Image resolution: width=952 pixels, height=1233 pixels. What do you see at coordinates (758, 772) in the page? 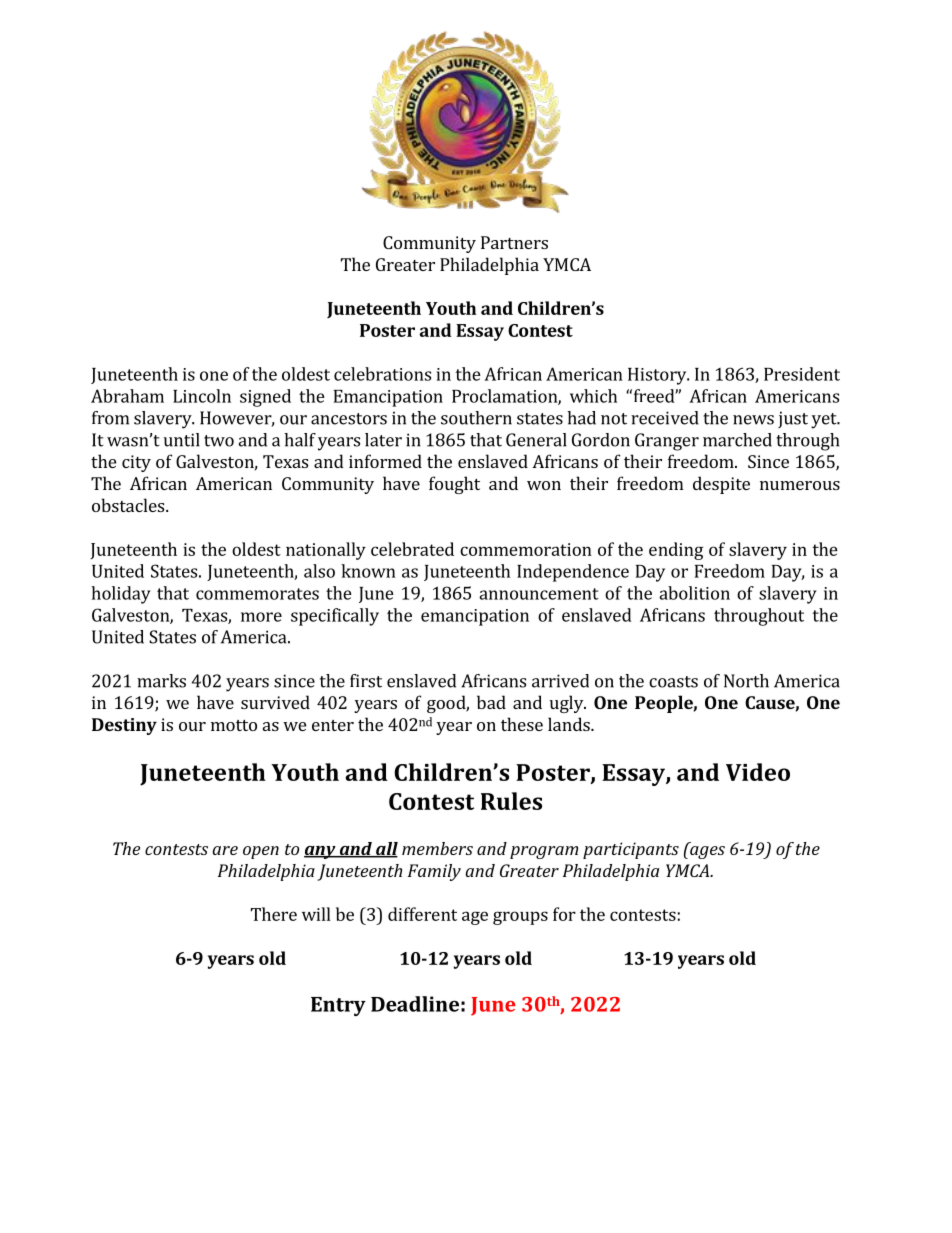
I see `Video` at bounding box center [758, 772].
